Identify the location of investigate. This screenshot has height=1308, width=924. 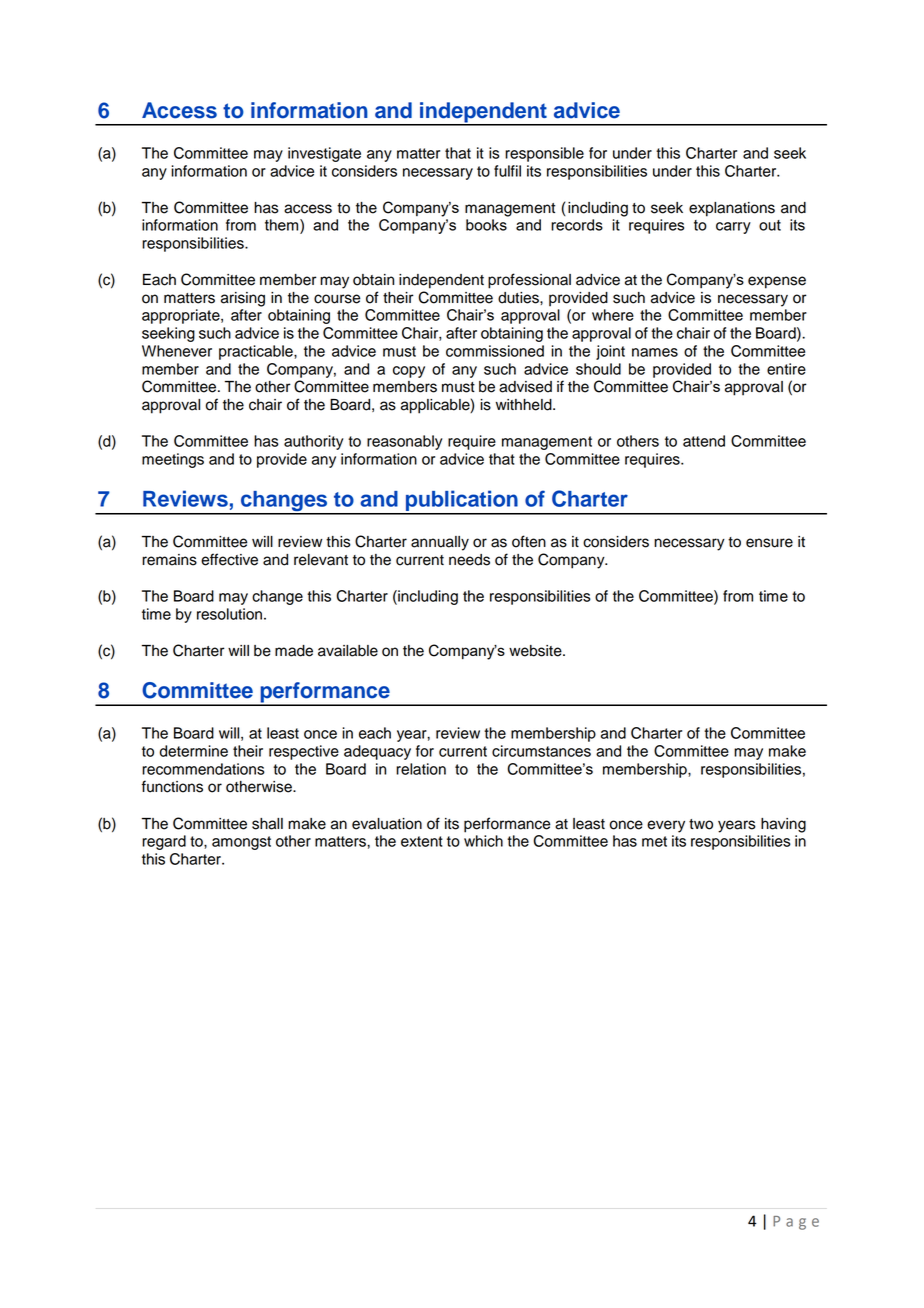
(324, 154).
